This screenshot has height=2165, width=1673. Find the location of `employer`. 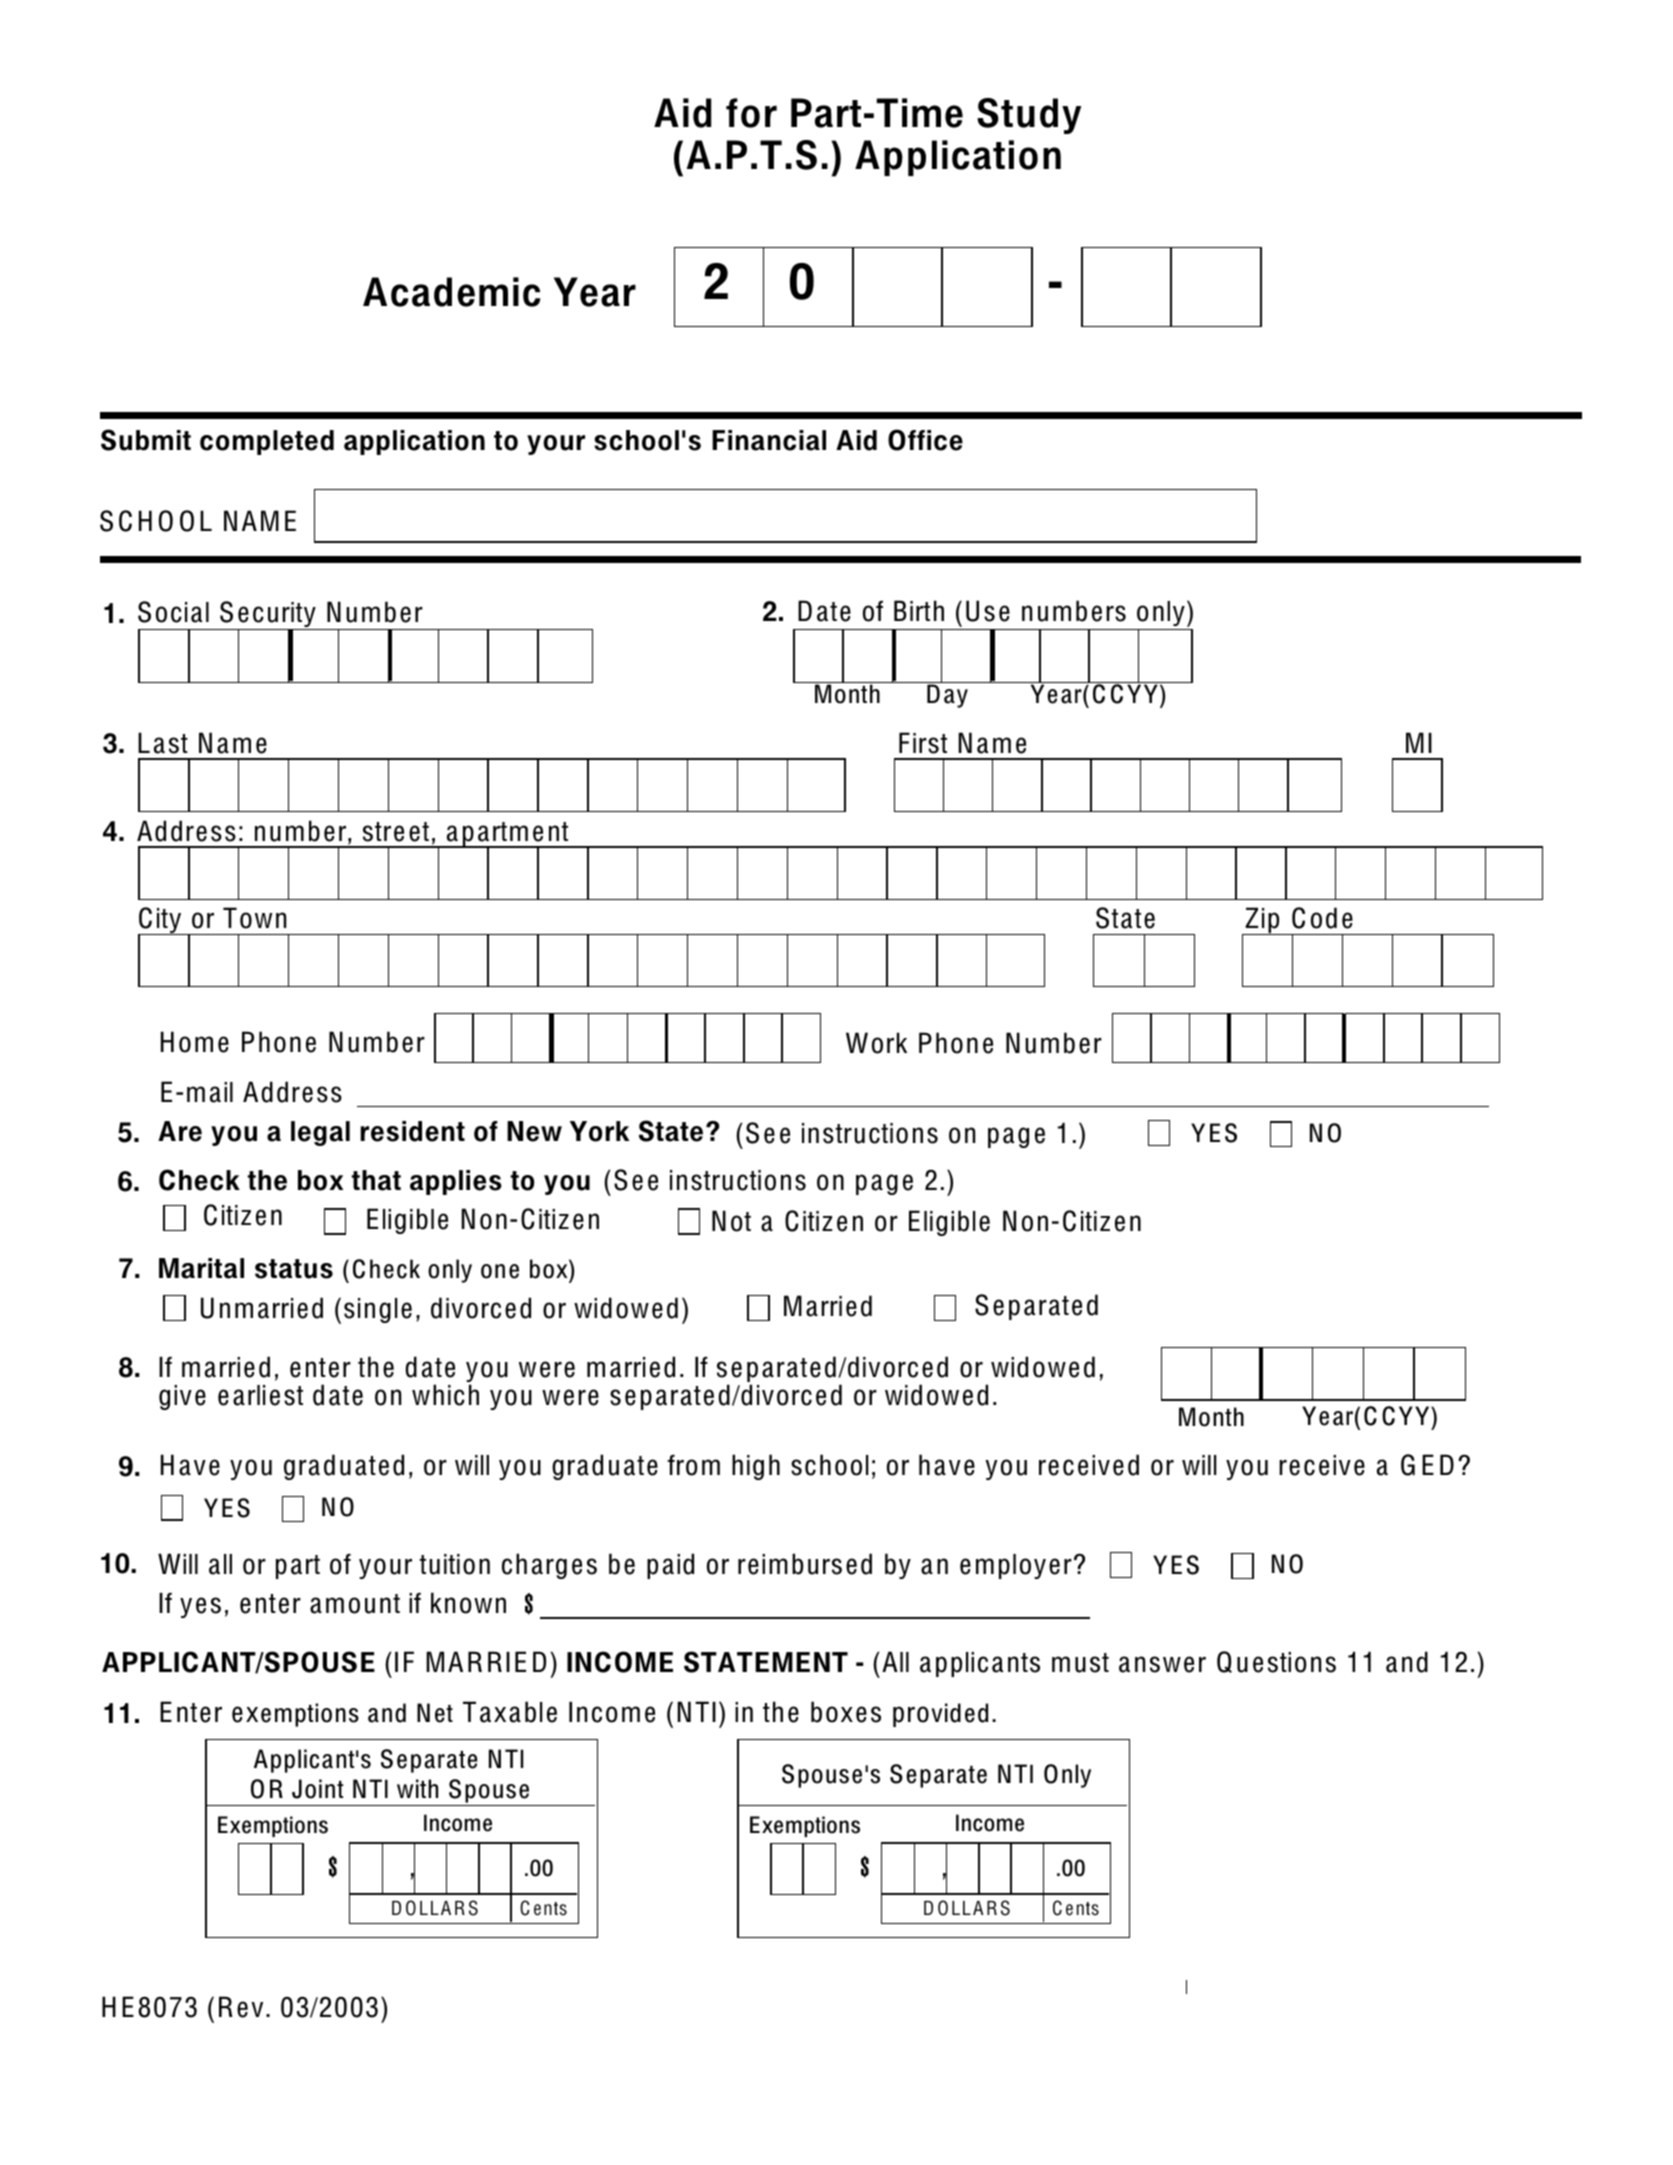

employer is located at coordinates (1016, 1566).
